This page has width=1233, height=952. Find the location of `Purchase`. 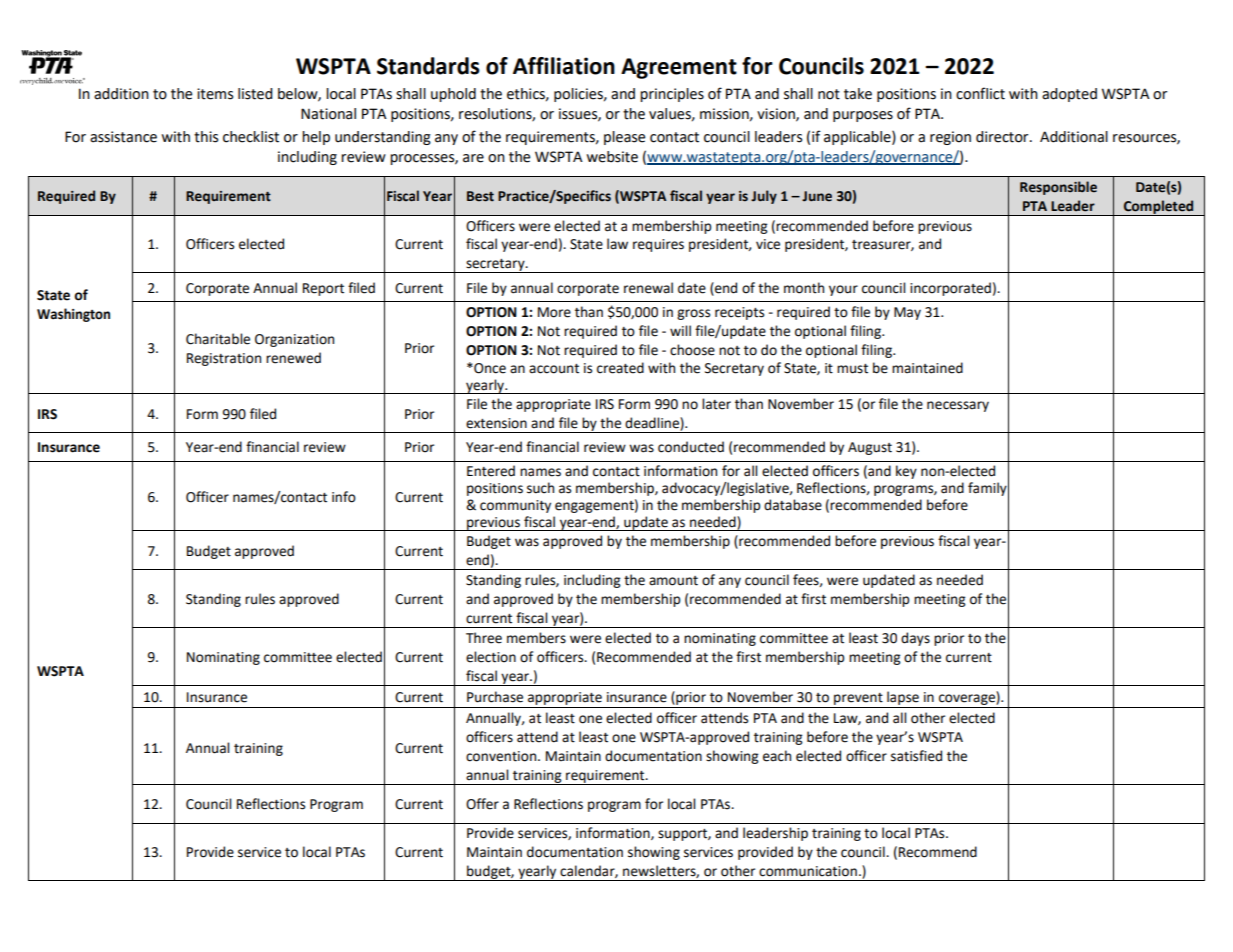

Purchase is located at coordinates (495, 697).
